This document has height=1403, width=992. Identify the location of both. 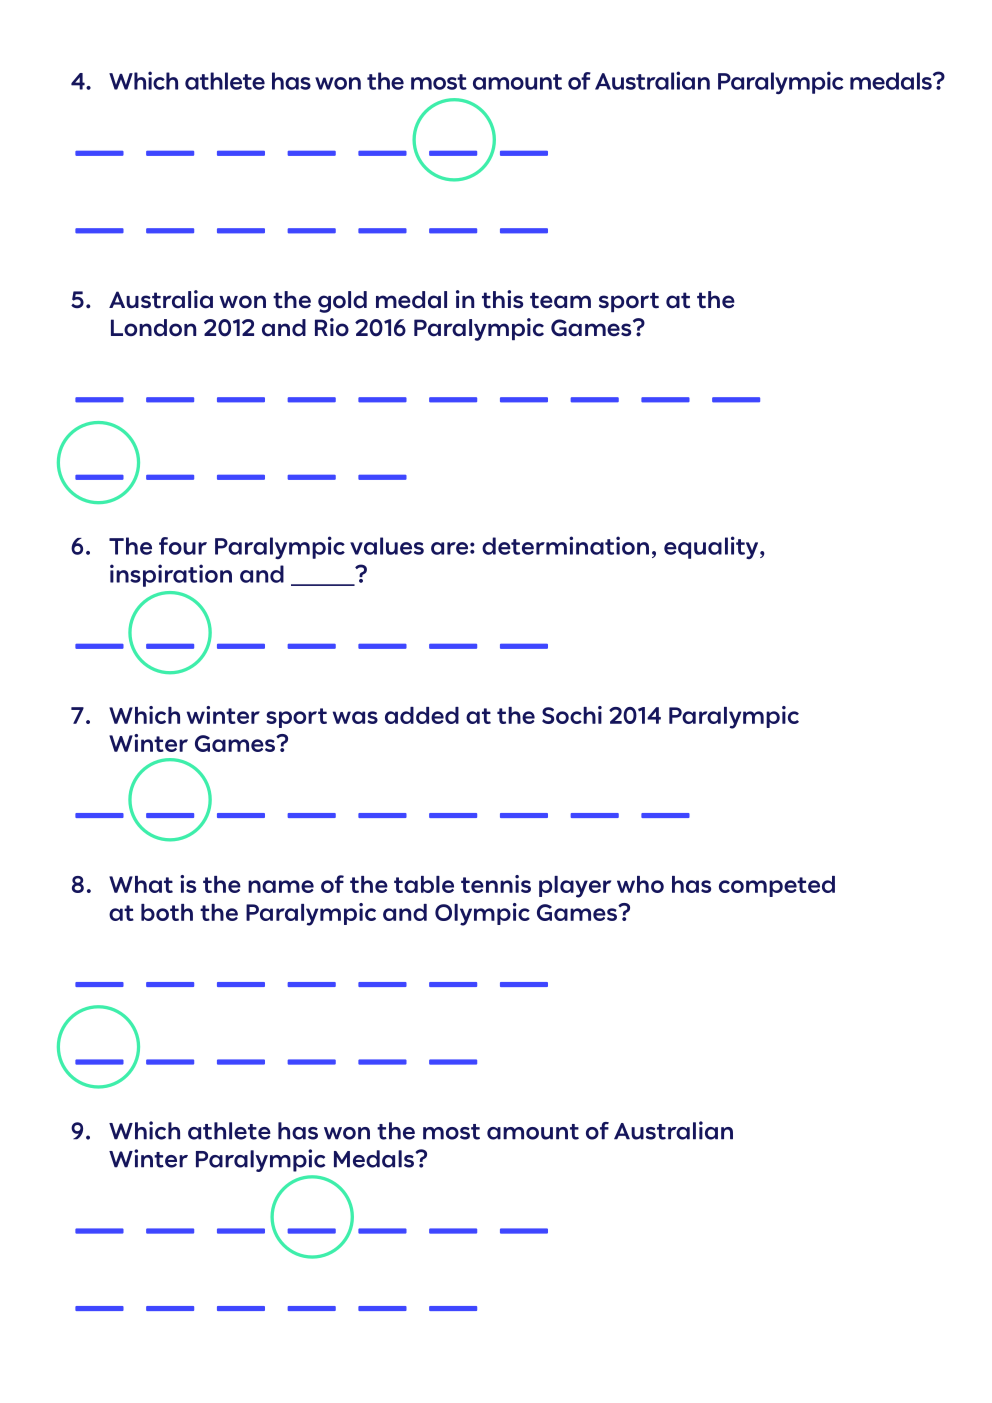
(167, 912).
